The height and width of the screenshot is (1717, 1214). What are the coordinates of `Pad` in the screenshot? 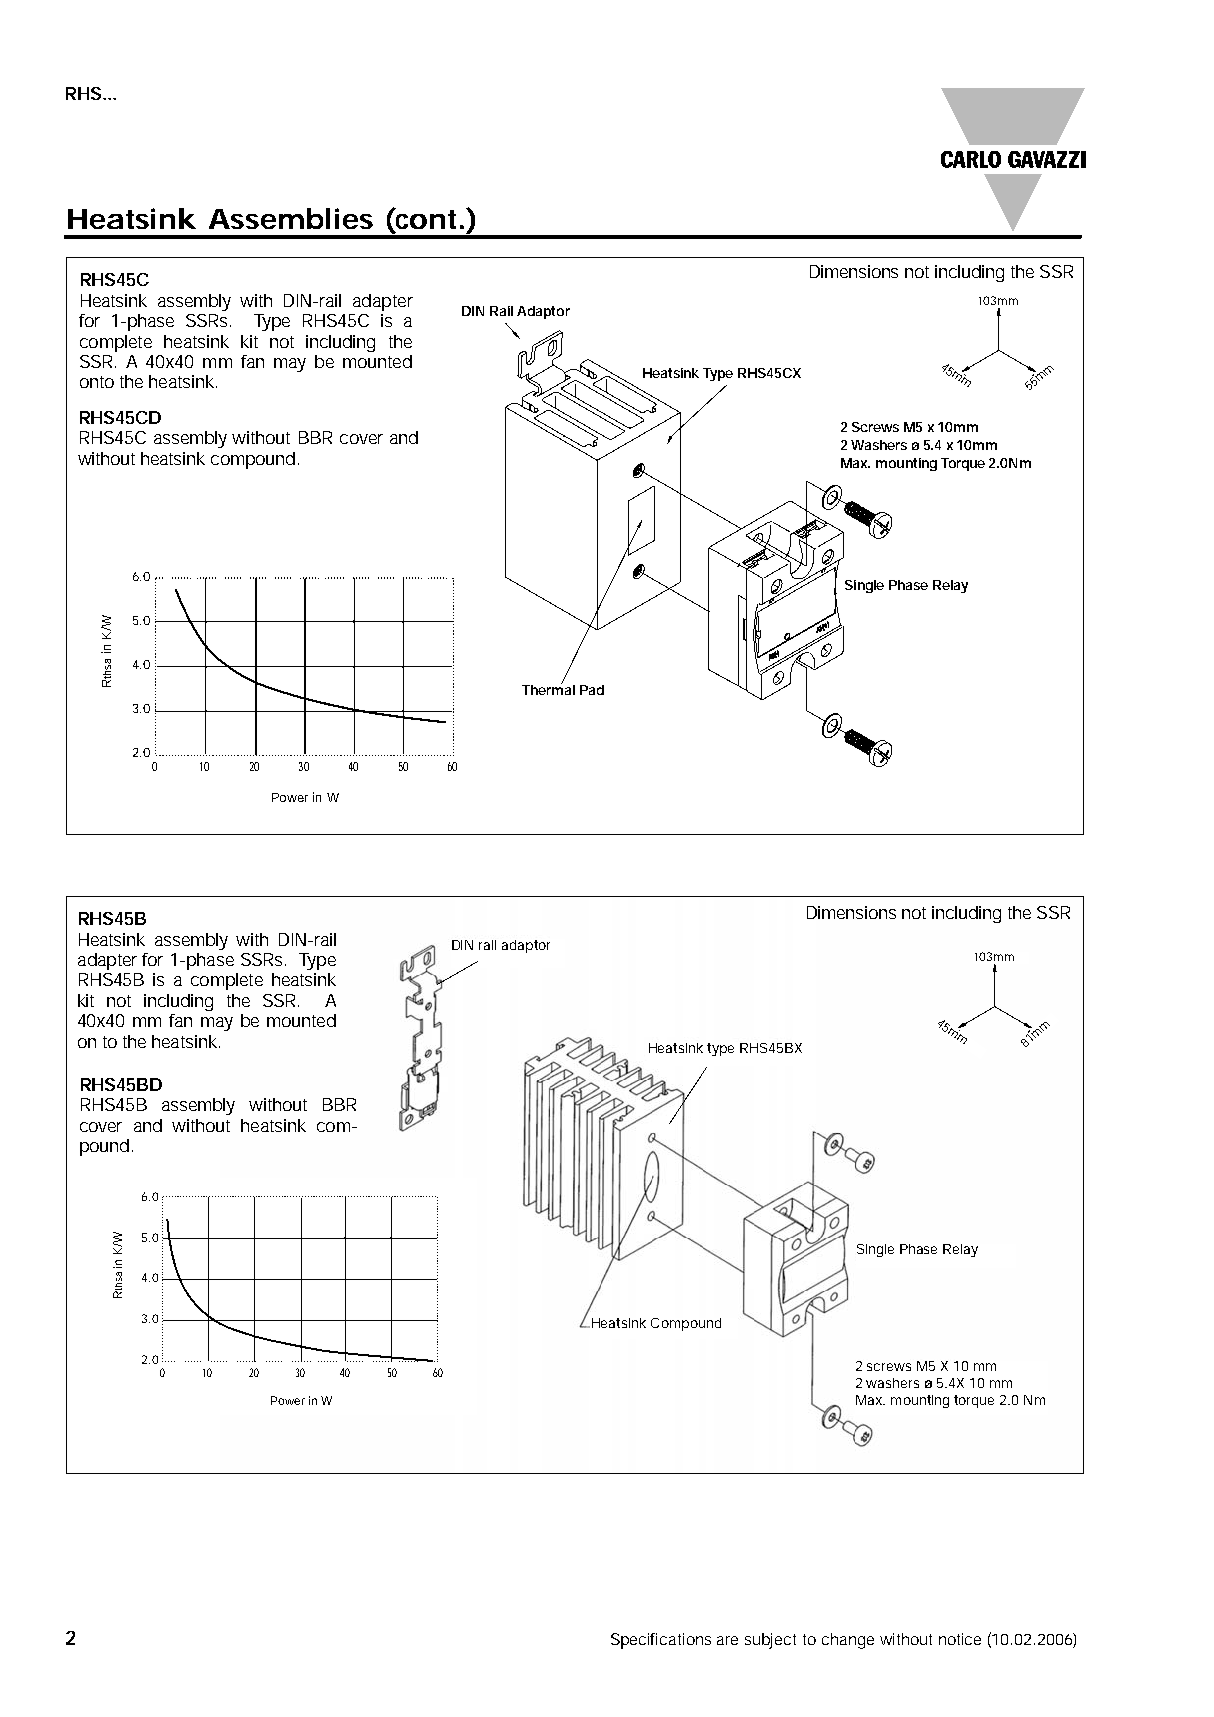 It's located at (592, 690).
